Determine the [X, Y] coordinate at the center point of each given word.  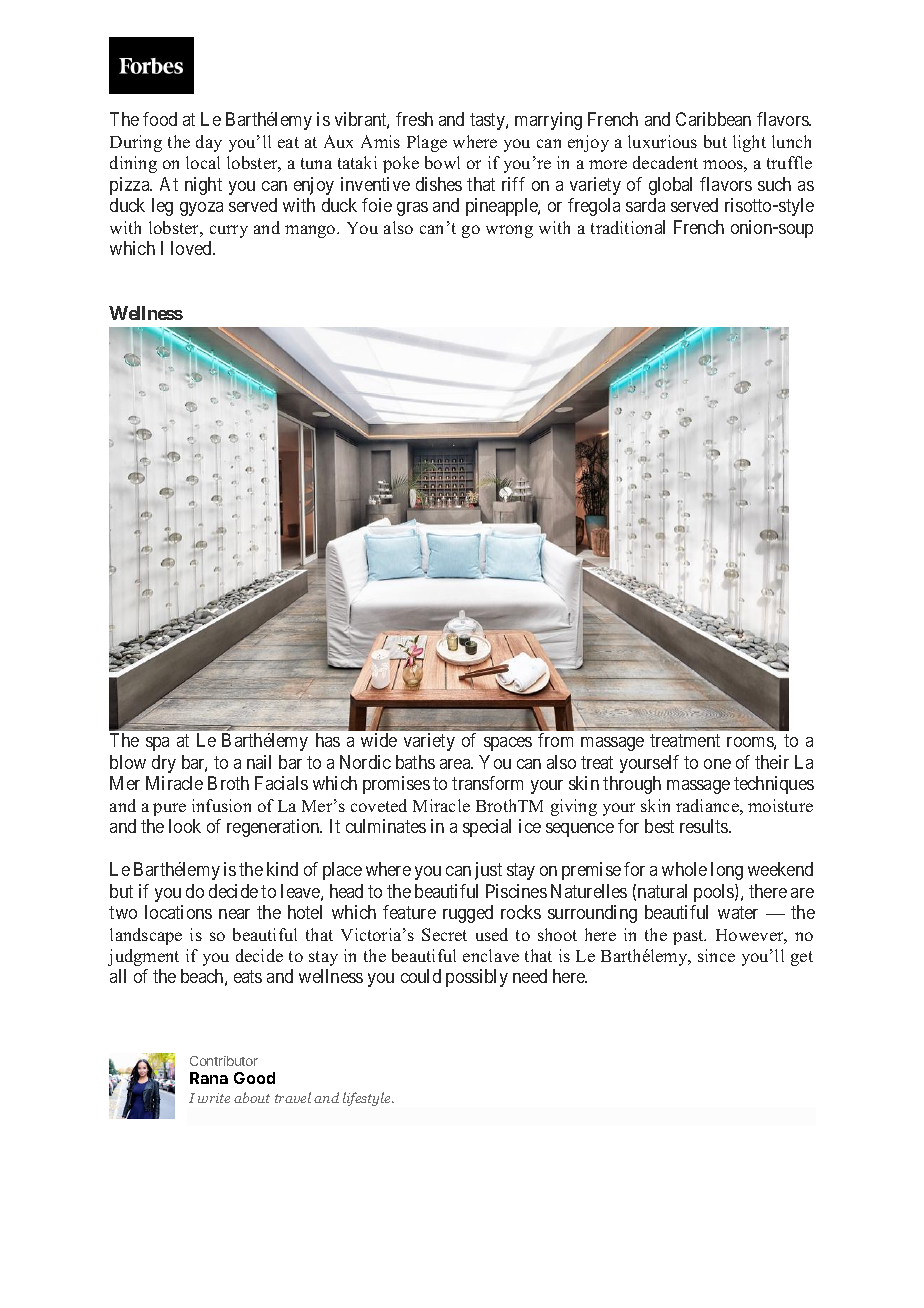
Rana [209, 1078]
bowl [442, 162]
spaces [508, 744]
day [209, 143]
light [749, 143]
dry [164, 764]
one [717, 764]
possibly [477, 978]
